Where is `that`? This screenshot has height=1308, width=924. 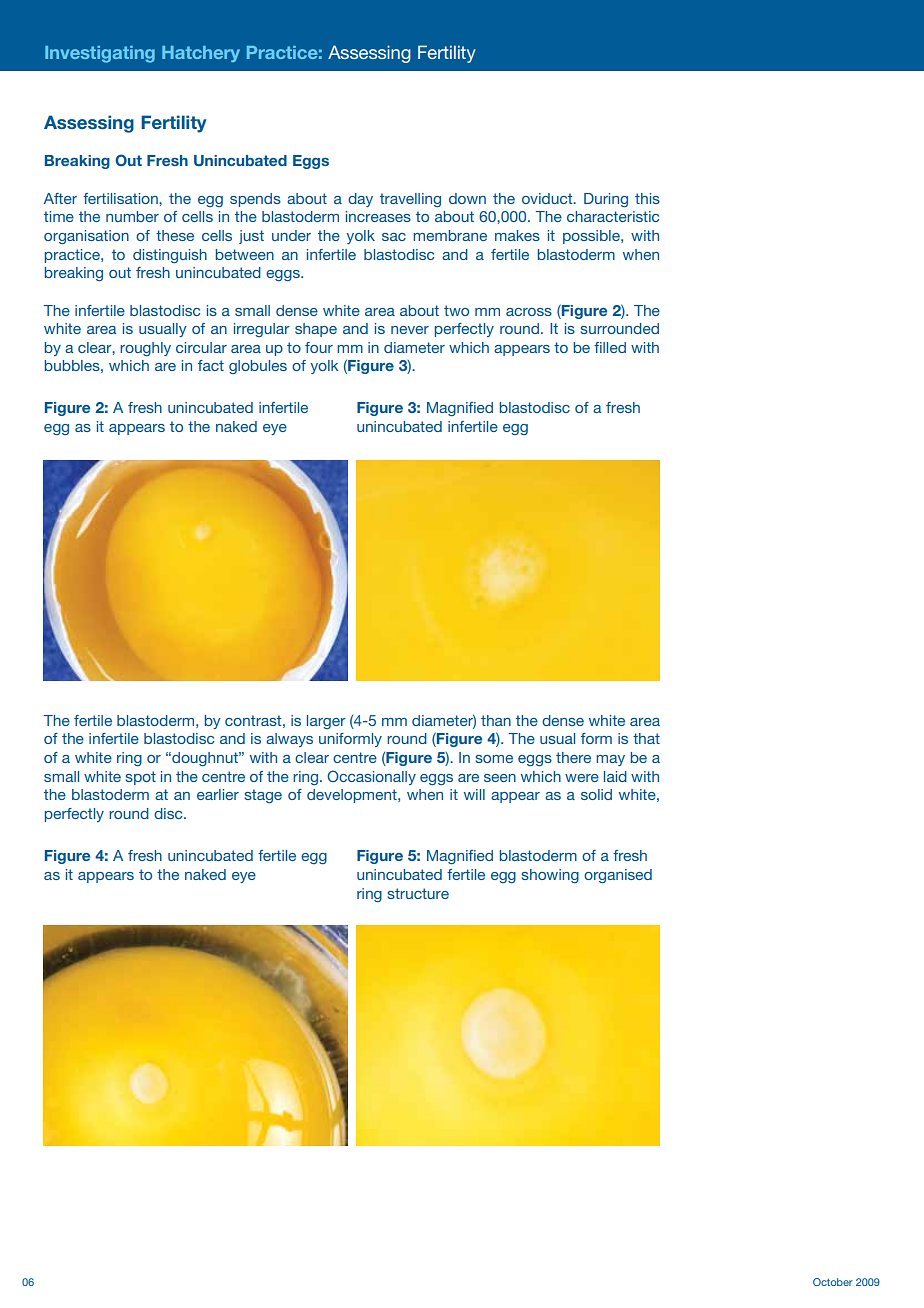 that is located at coordinates (646, 738).
